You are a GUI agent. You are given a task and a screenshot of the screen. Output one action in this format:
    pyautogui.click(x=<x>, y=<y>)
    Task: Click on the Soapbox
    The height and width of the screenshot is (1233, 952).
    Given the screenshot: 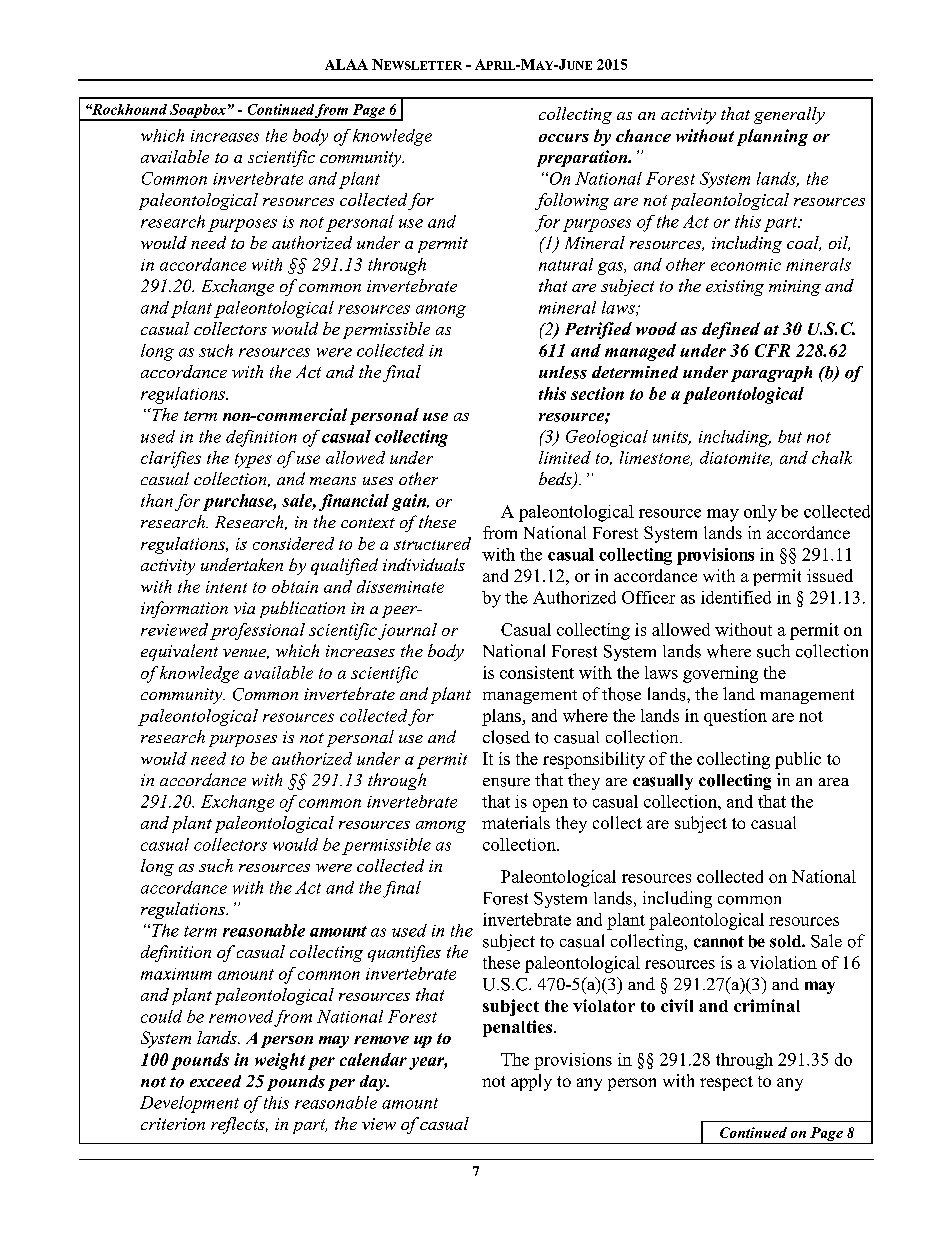 What is the action you would take?
    pyautogui.click(x=198, y=112)
